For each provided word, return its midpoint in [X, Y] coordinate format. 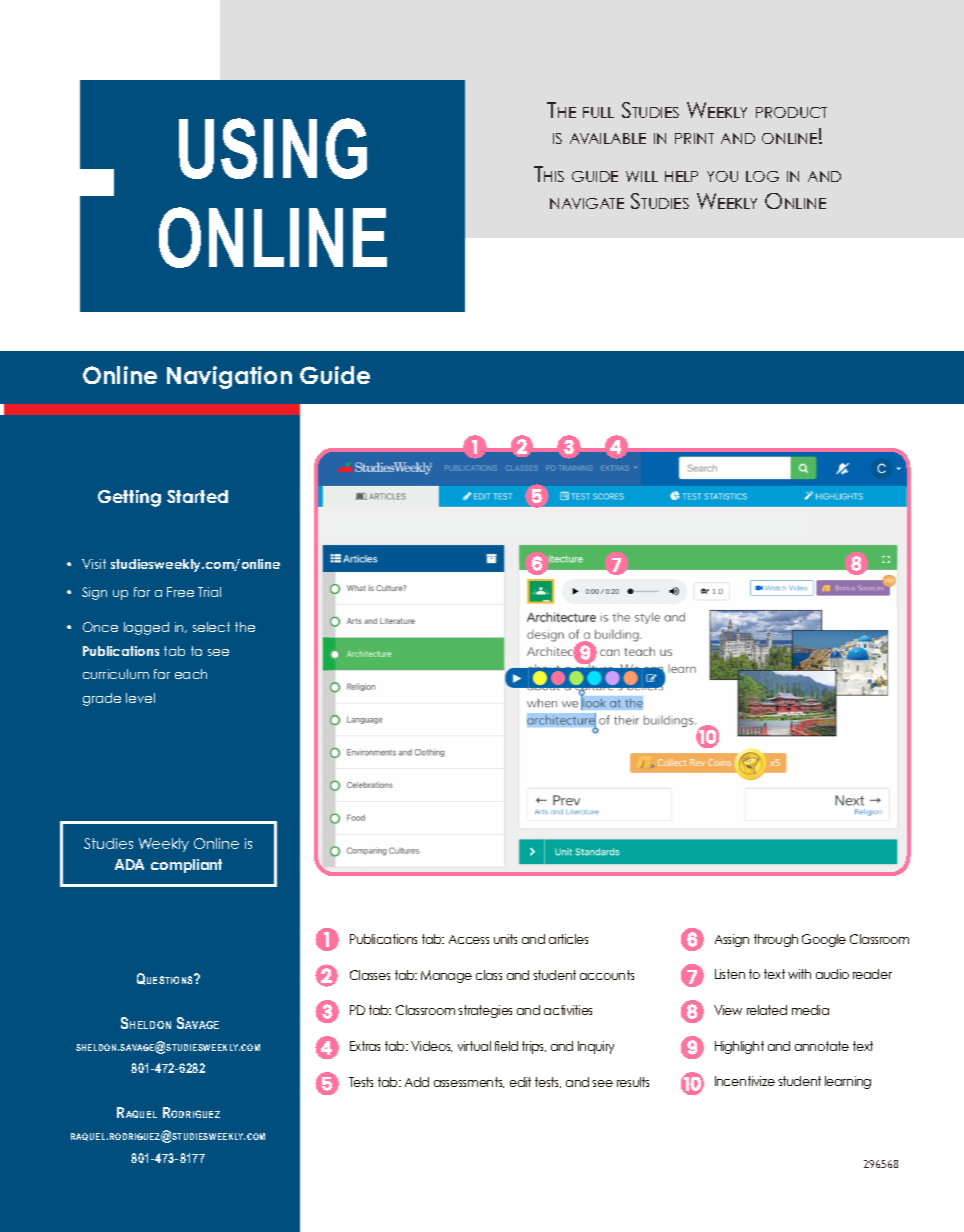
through [776, 940]
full [598, 112]
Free [180, 592]
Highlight [739, 1047]
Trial [209, 592]
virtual [474, 1046]
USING [273, 148]
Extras [365, 1046]
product [791, 112]
